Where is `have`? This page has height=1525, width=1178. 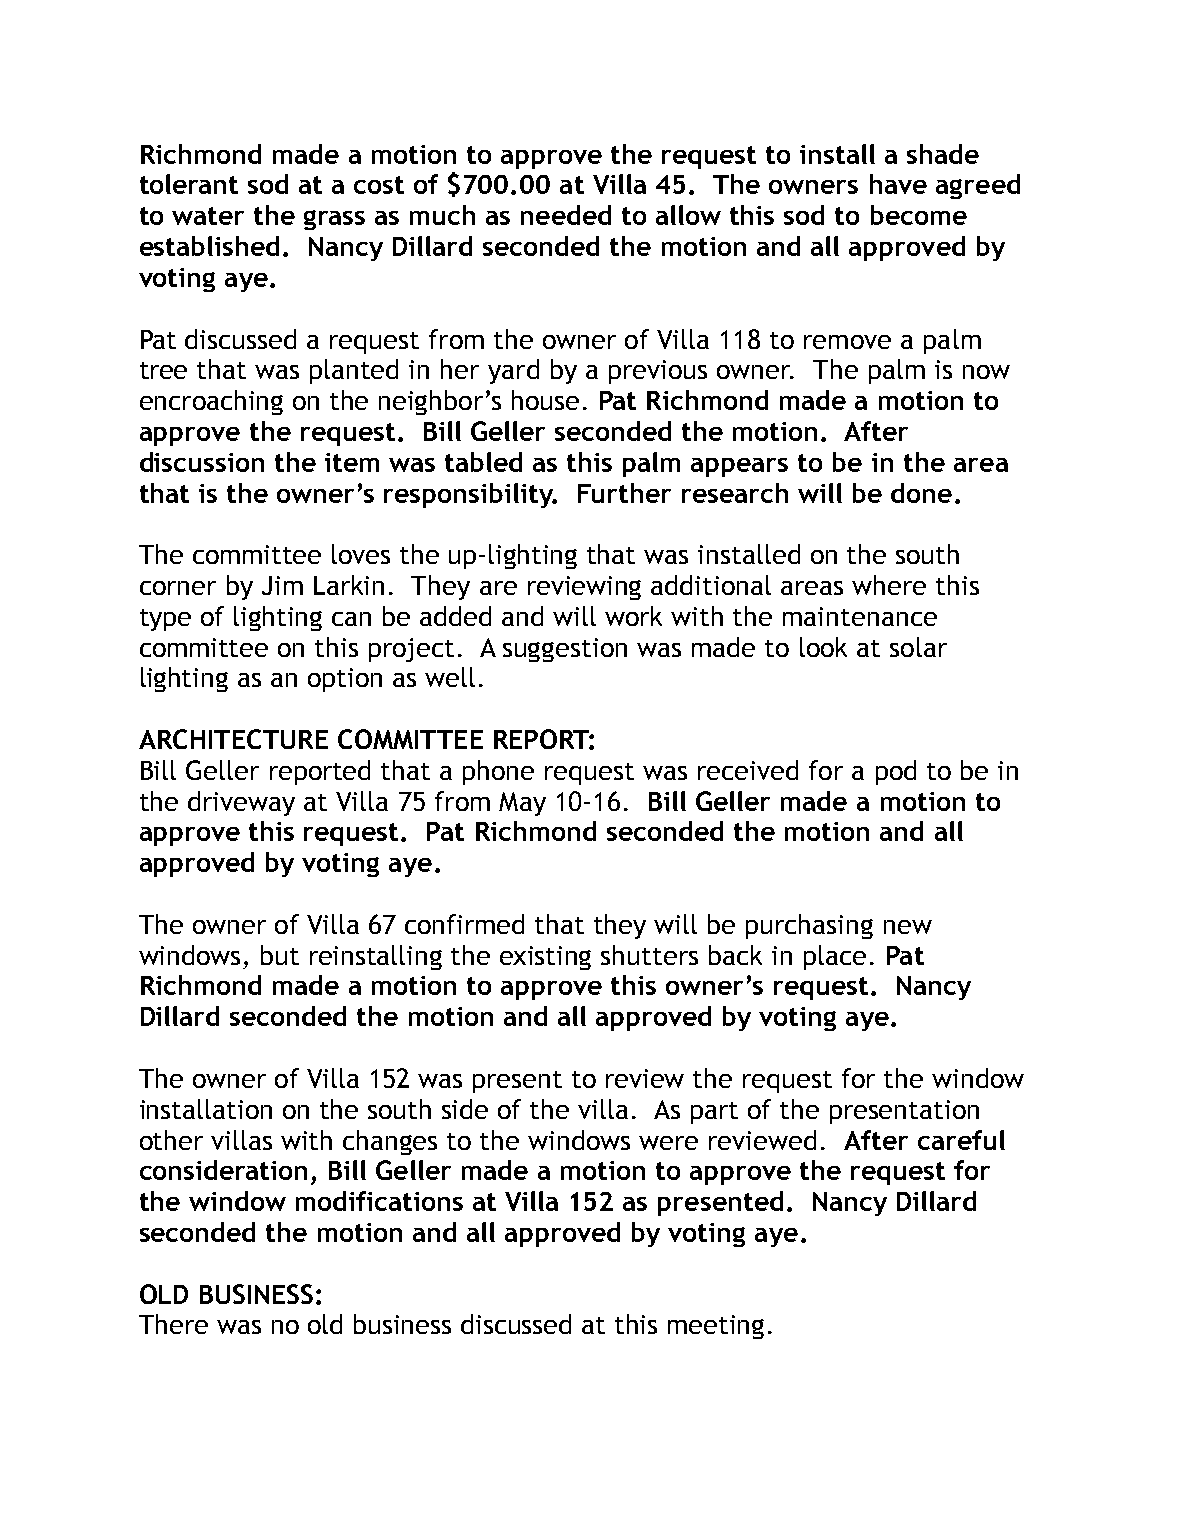
have is located at coordinates (898, 184).
